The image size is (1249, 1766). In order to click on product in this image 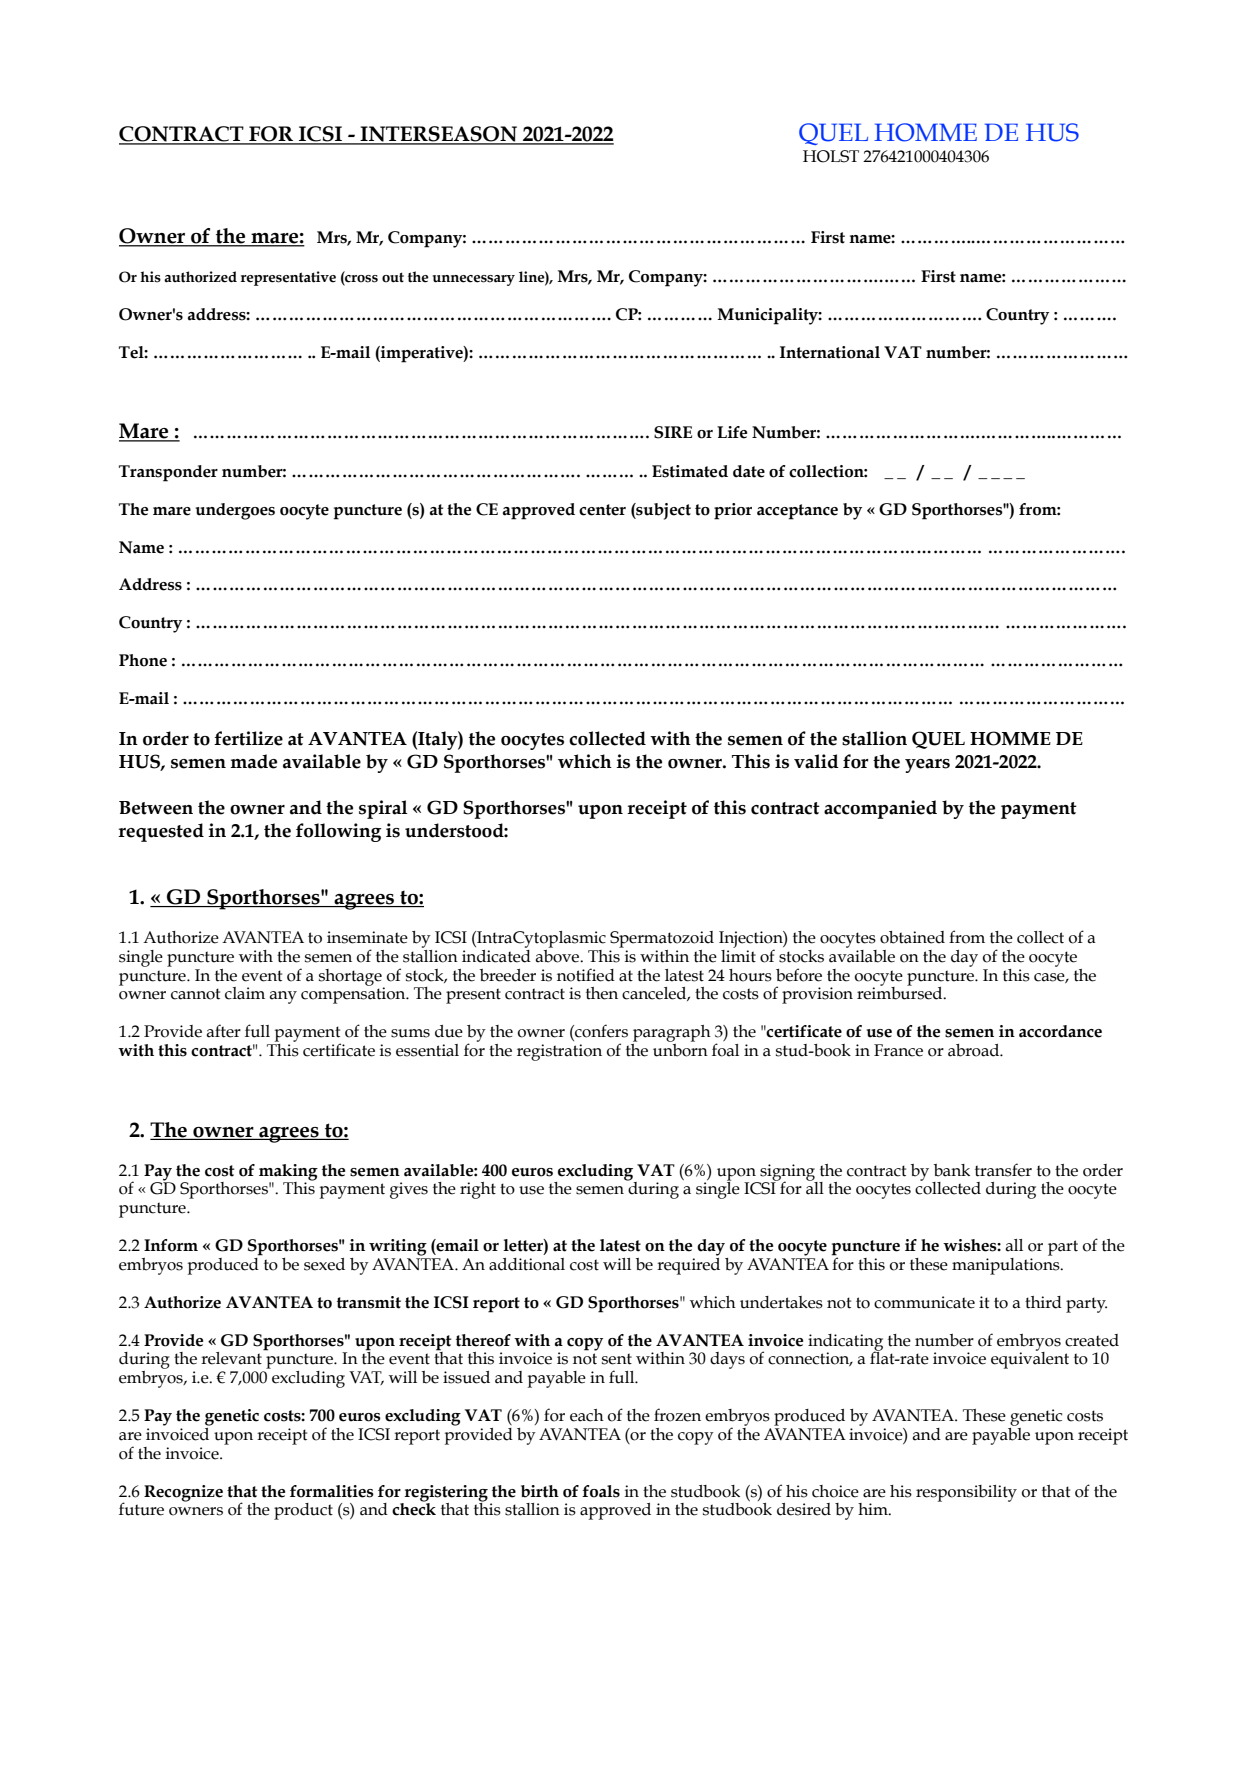, I will do `click(303, 1511)`.
